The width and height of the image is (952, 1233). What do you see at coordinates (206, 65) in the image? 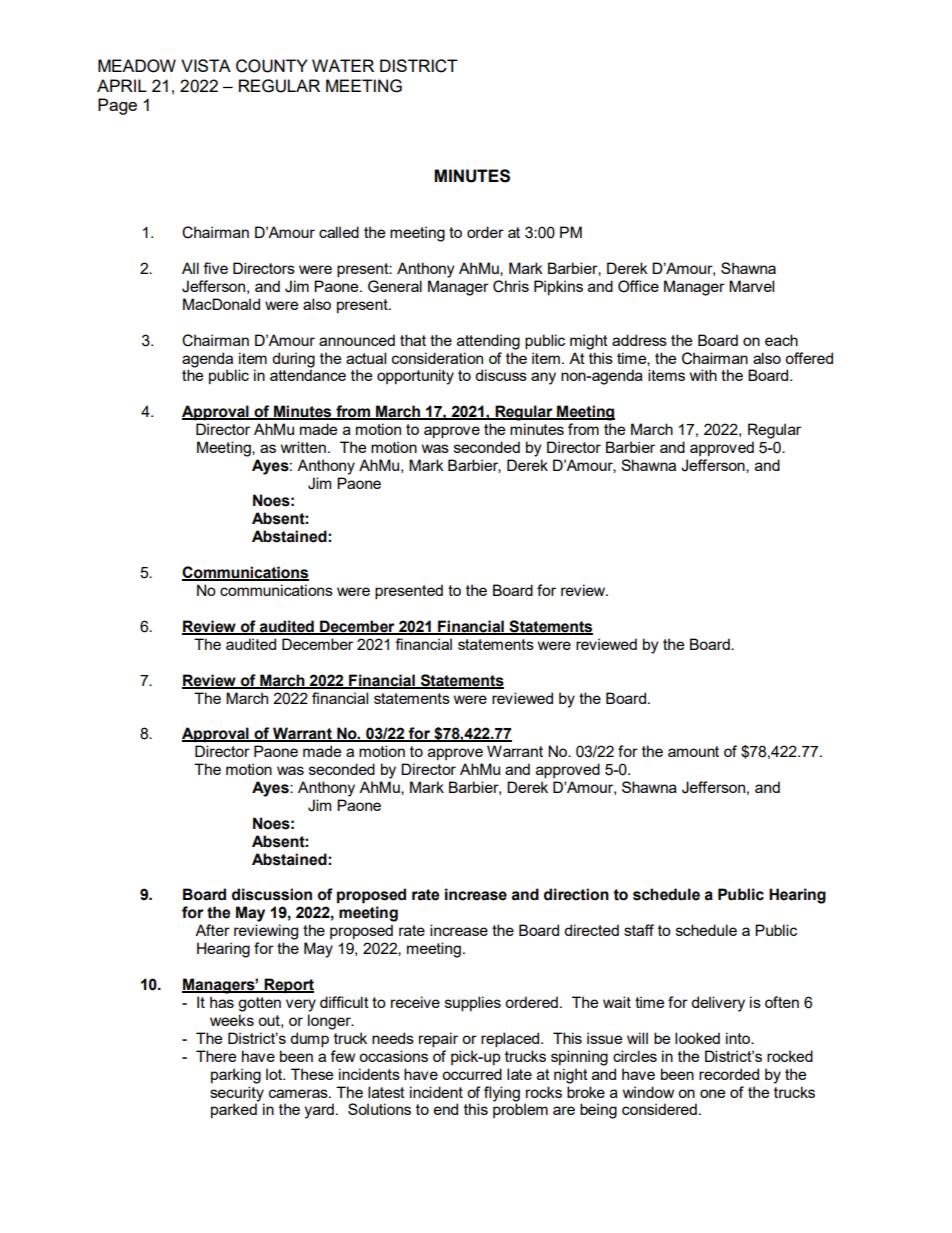
I see `VISTA` at bounding box center [206, 65].
